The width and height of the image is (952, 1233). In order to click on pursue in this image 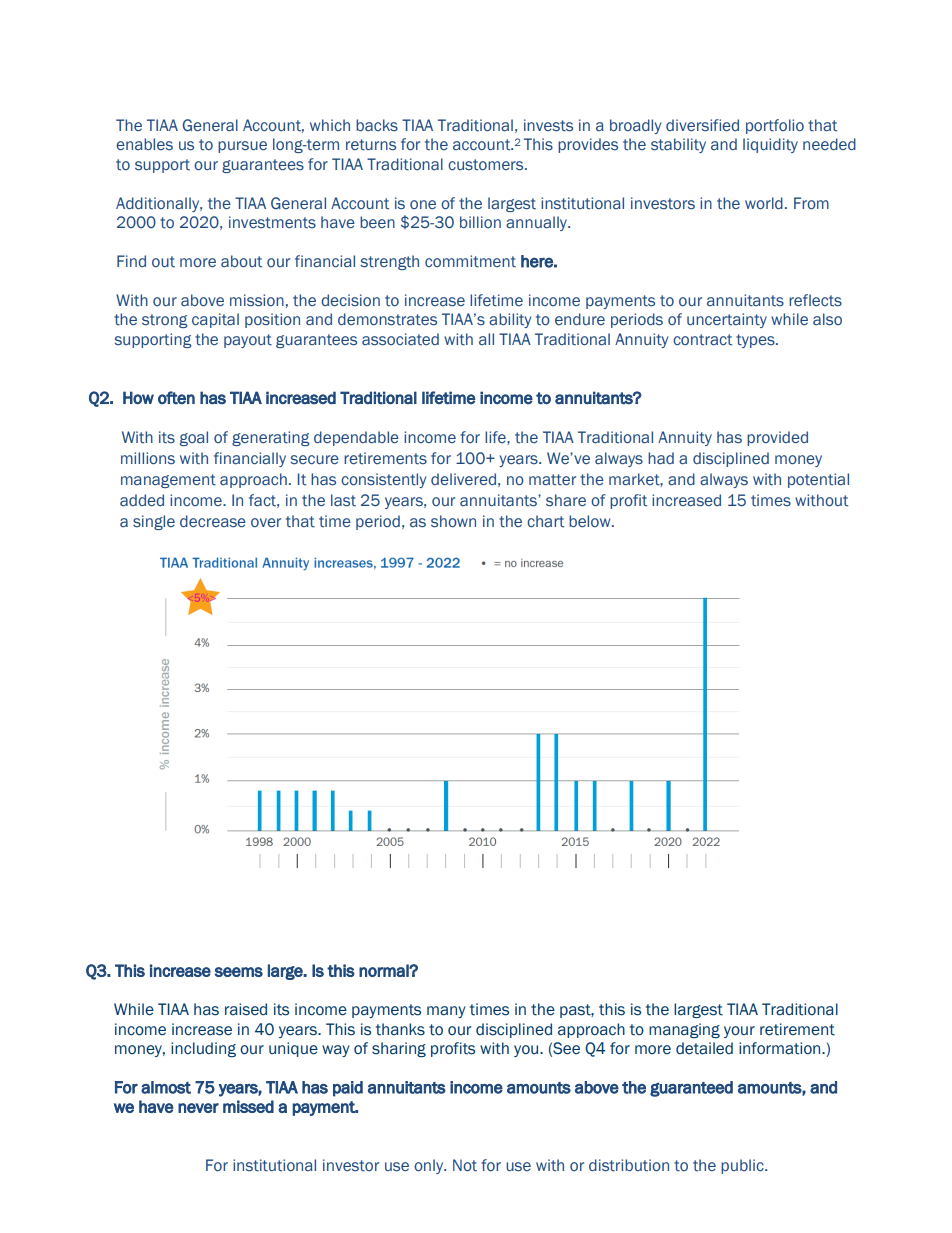, I will do `click(242, 147)`.
